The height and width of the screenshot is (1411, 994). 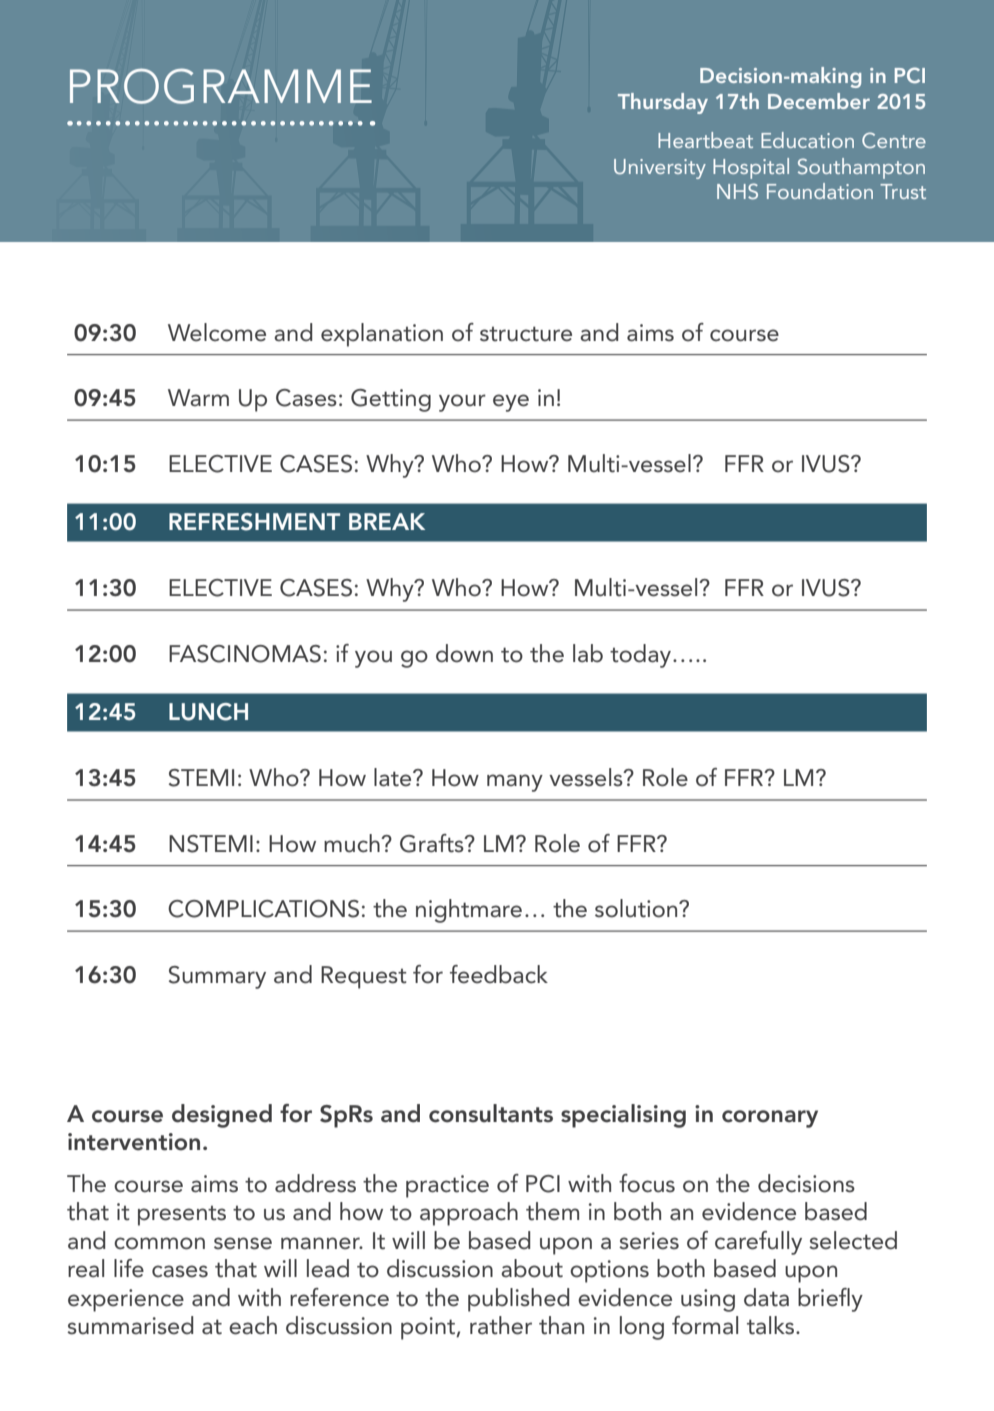 What do you see at coordinates (126, 1300) in the screenshot?
I see `experience` at bounding box center [126, 1300].
